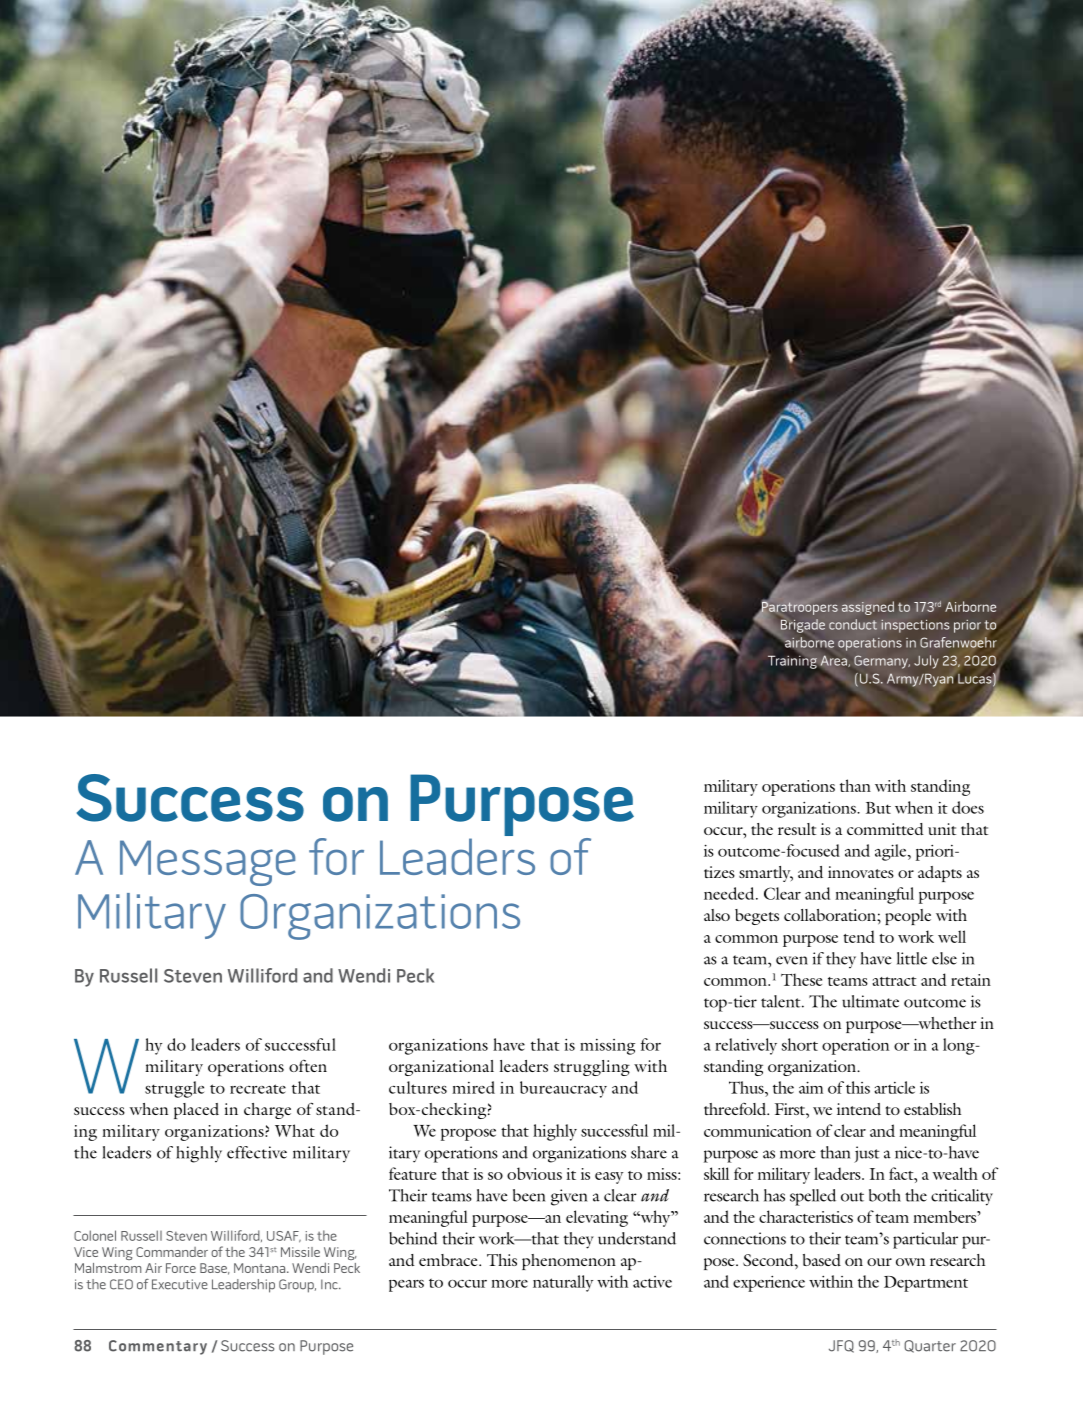 The height and width of the page is (1406, 1083). I want to click on Quarter, so click(930, 1346).
